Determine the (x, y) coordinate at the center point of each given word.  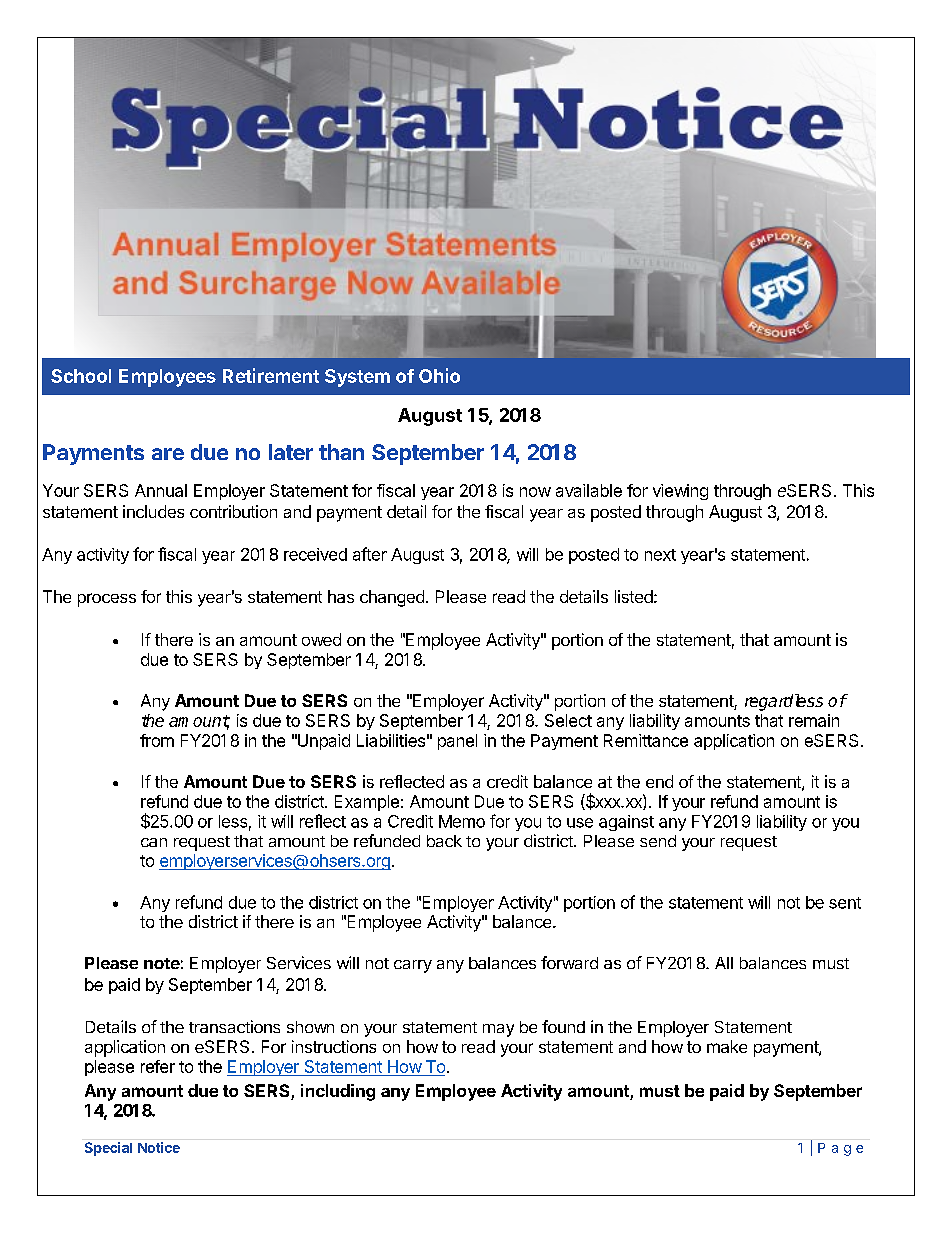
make (727, 1046)
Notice (159, 1147)
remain (814, 720)
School (81, 376)
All (724, 963)
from (157, 740)
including (338, 1092)
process (107, 600)
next (660, 555)
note (162, 963)
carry (413, 966)
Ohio (439, 375)
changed (392, 598)
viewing (680, 492)
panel (457, 742)
